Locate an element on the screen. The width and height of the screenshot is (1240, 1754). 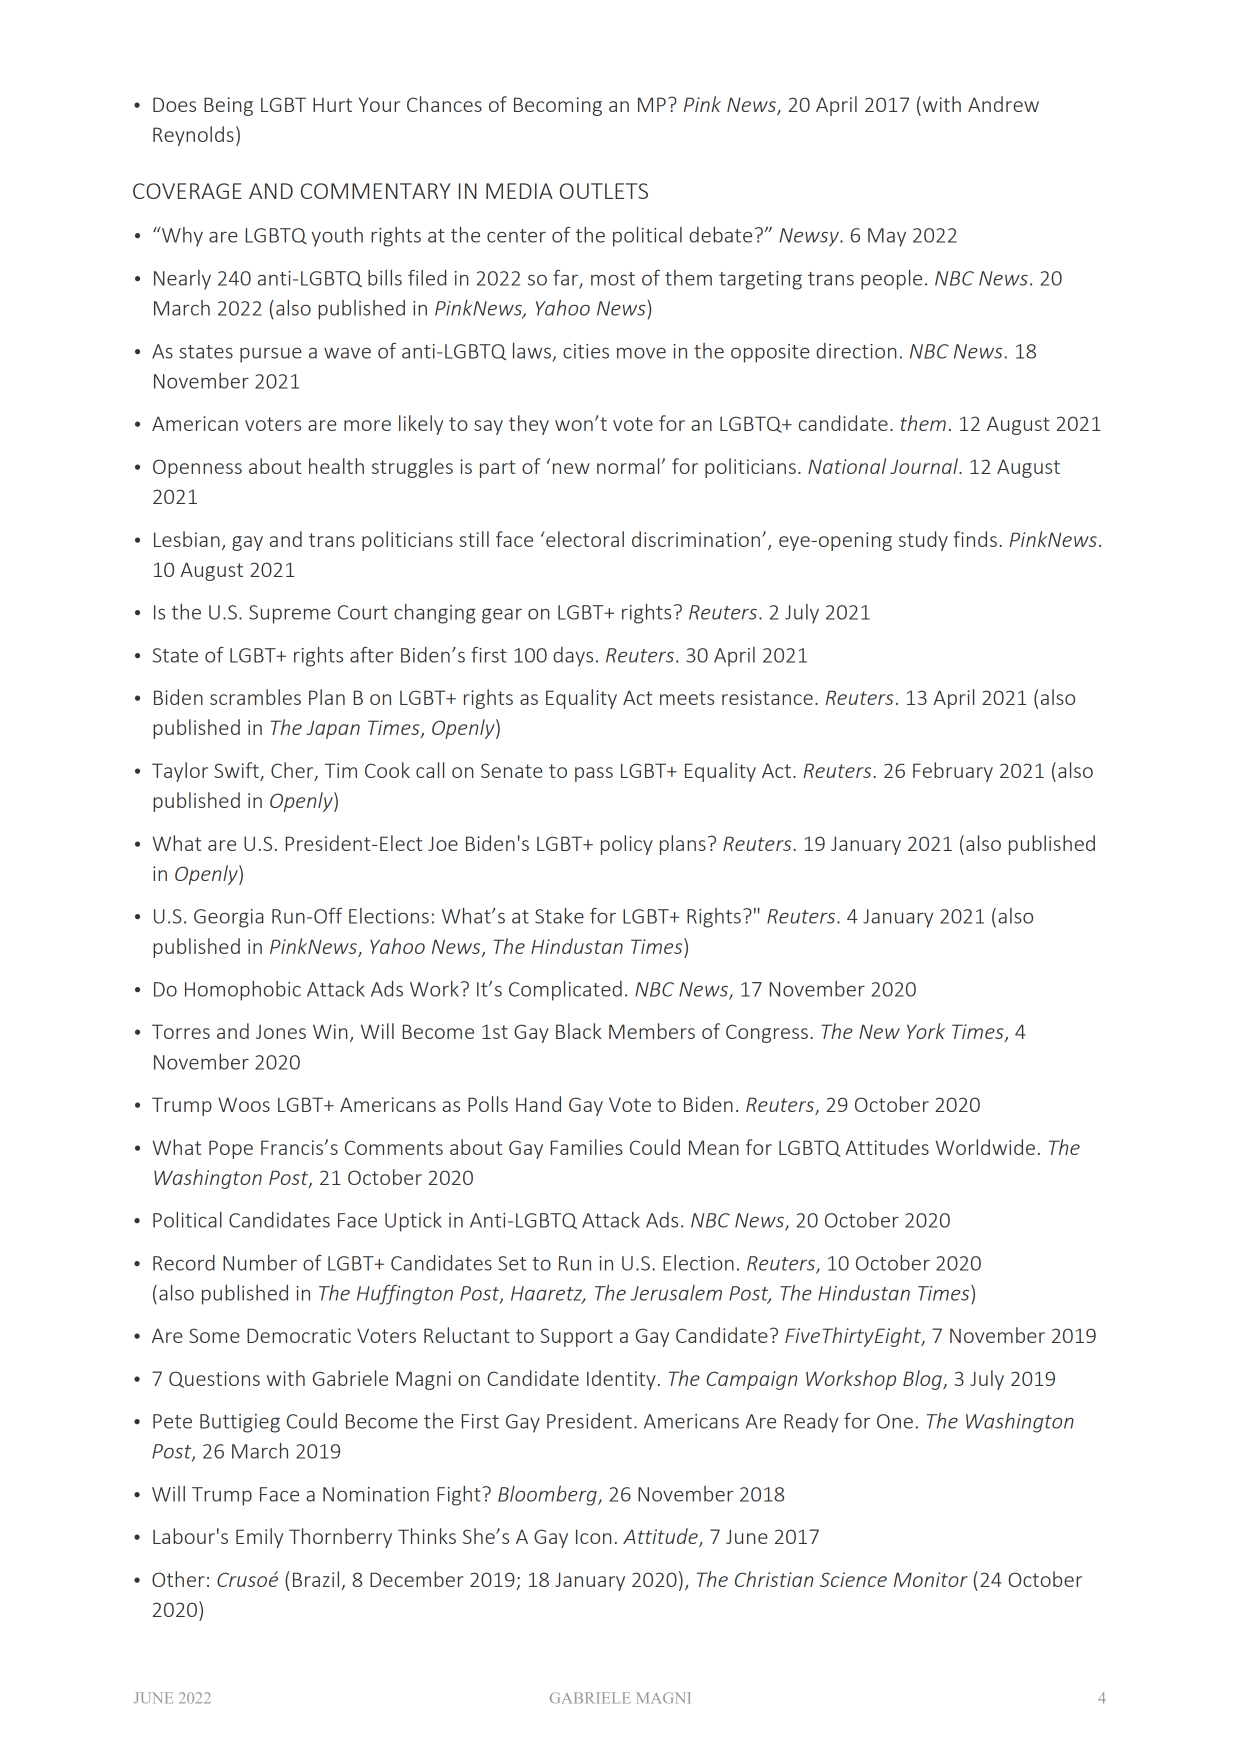
OUTLETS is located at coordinates (604, 191).
